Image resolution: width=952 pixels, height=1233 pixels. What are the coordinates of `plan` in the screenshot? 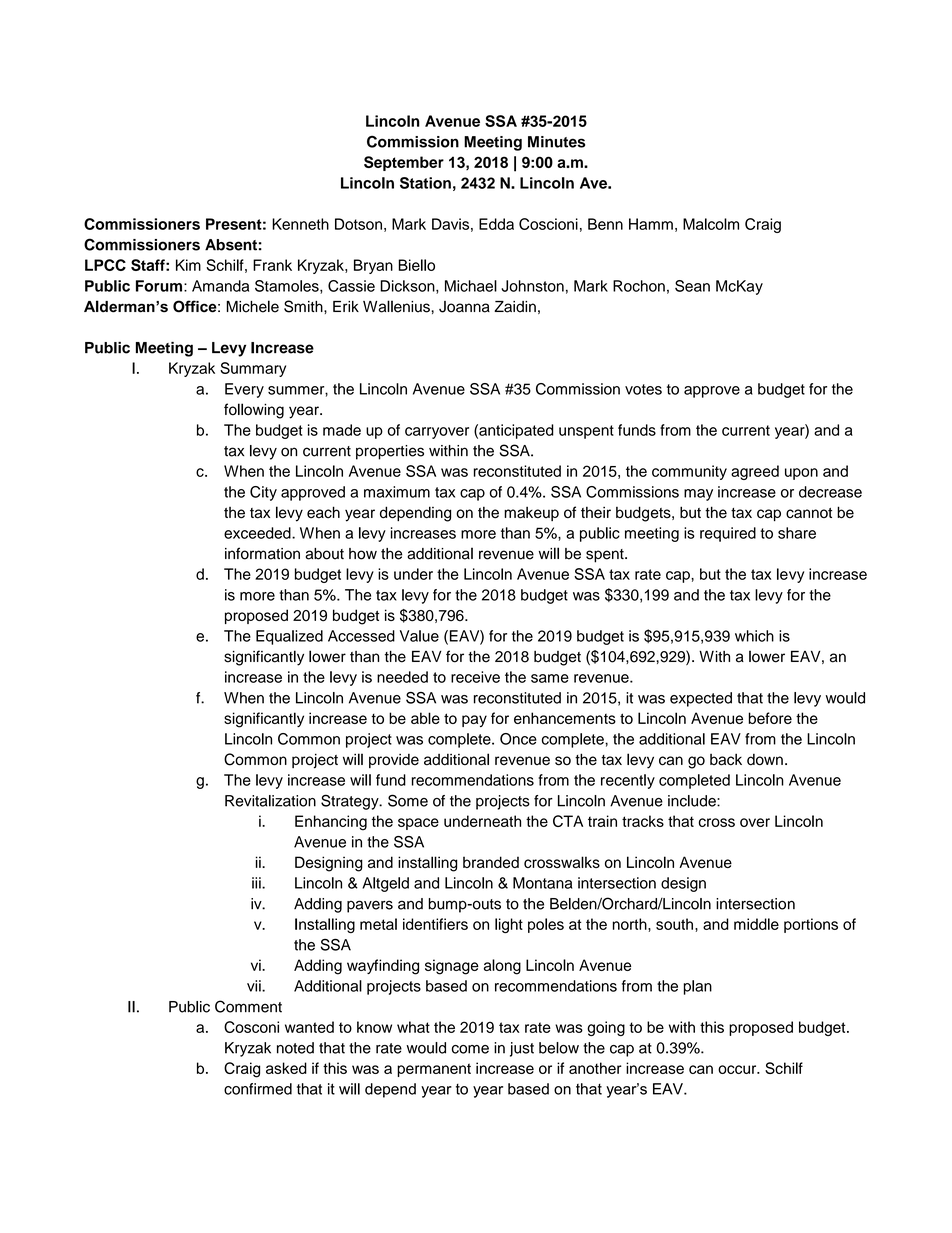 It's located at (698, 987).
